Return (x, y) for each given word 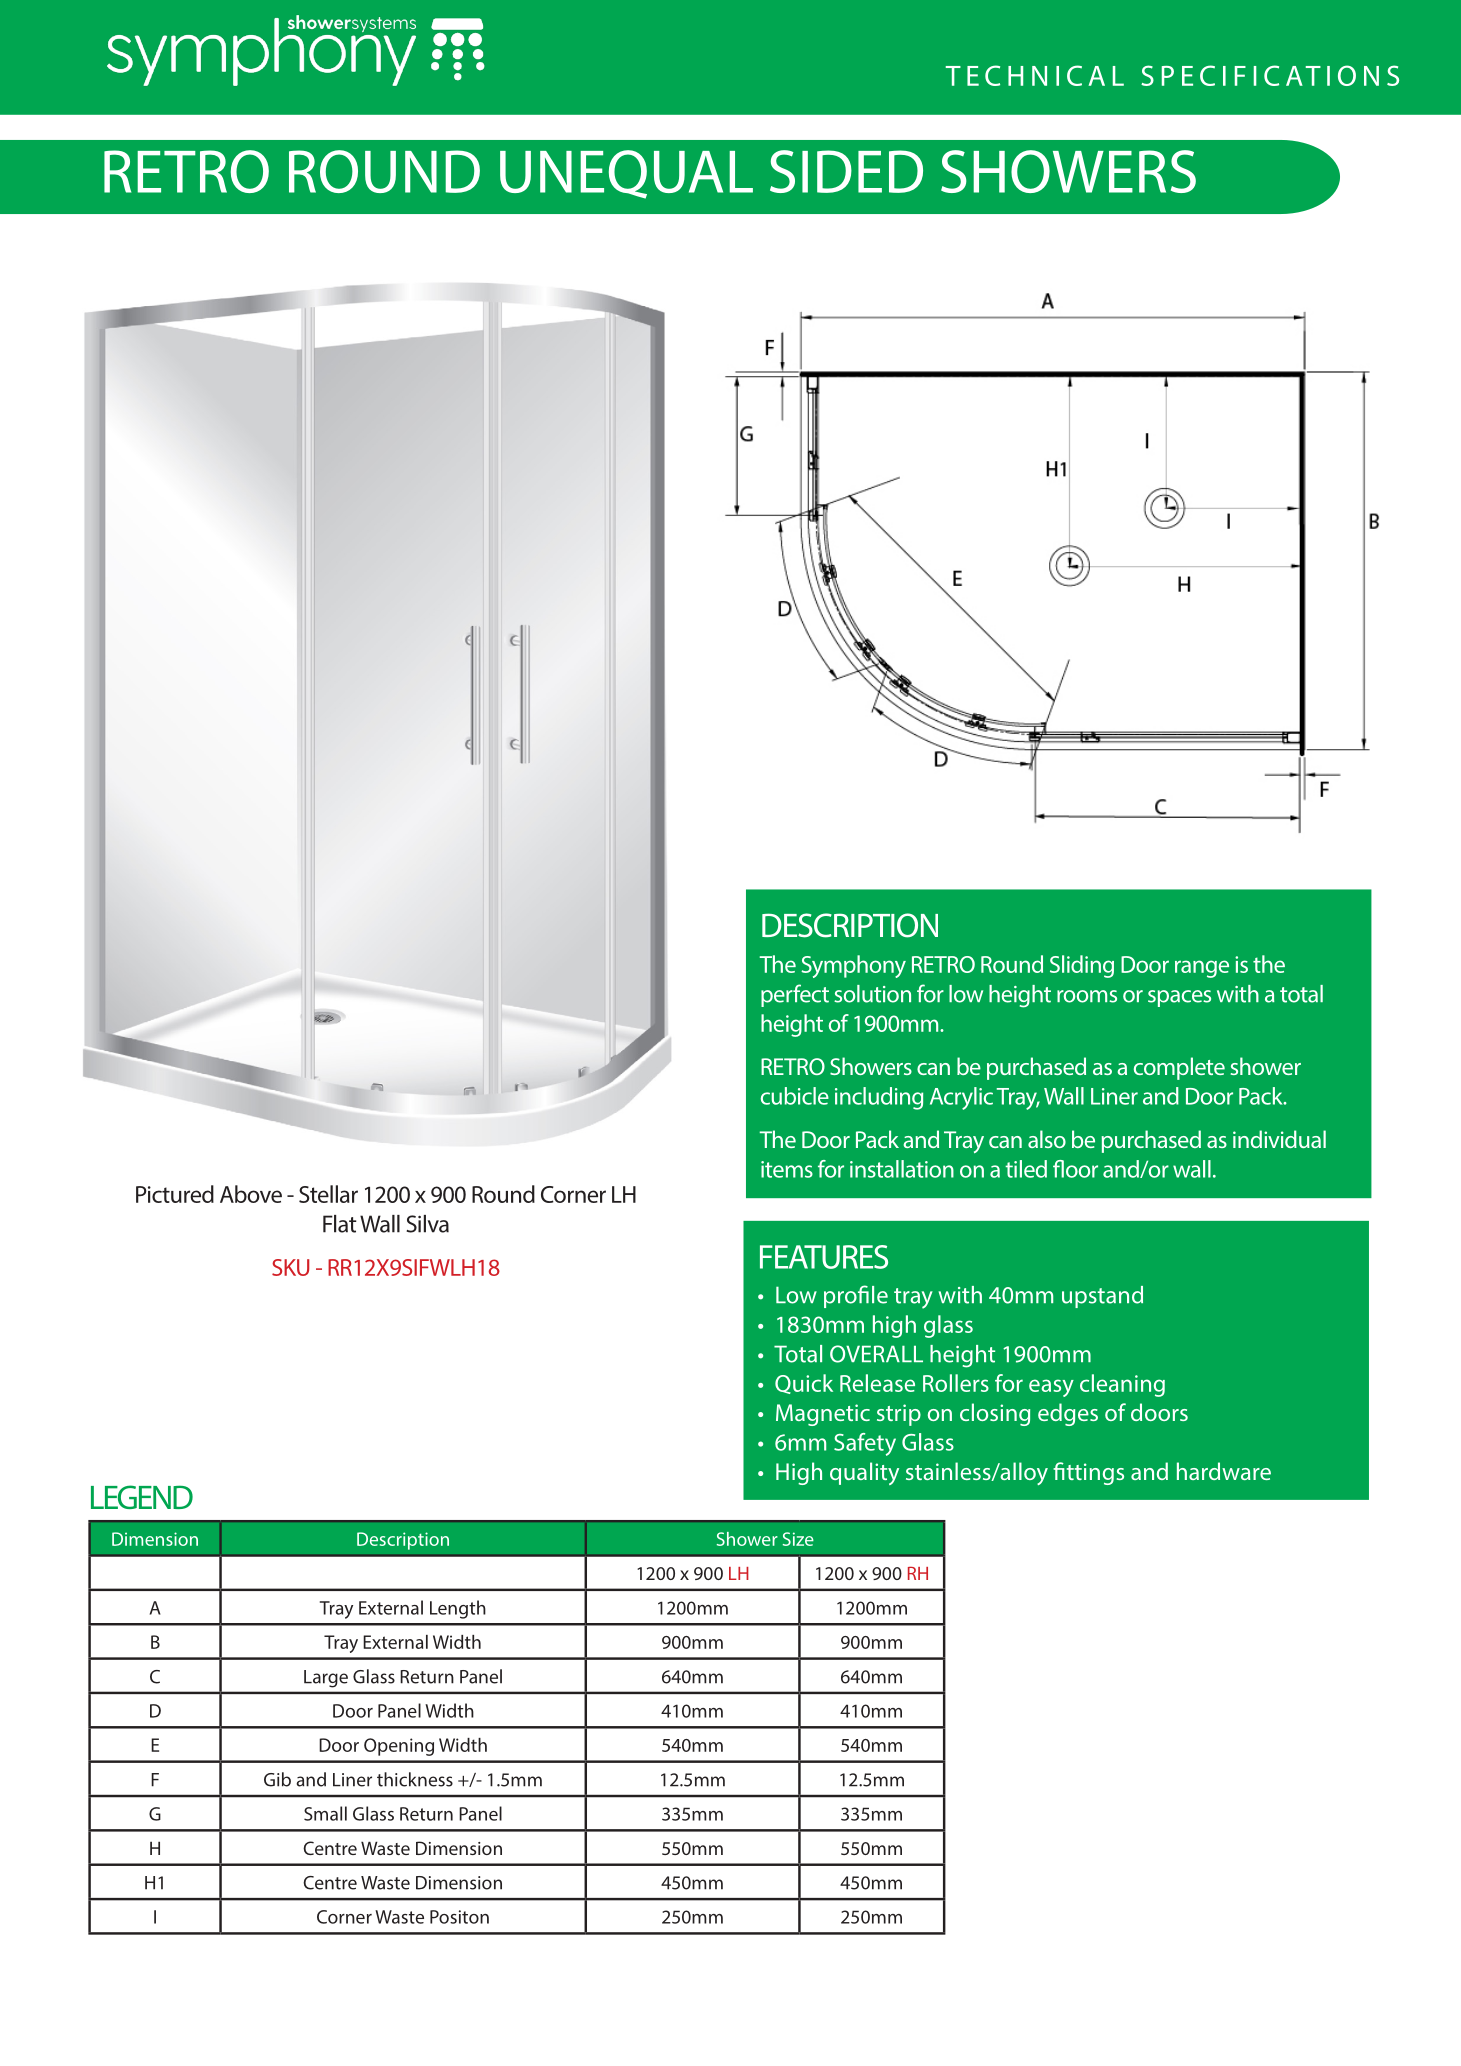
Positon (459, 1917)
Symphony (853, 966)
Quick (804, 1384)
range (1202, 969)
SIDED (846, 171)
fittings (1088, 1473)
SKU (290, 1267)
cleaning (1122, 1385)
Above (251, 1194)
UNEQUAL (626, 174)
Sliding (1082, 966)
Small (325, 1813)
